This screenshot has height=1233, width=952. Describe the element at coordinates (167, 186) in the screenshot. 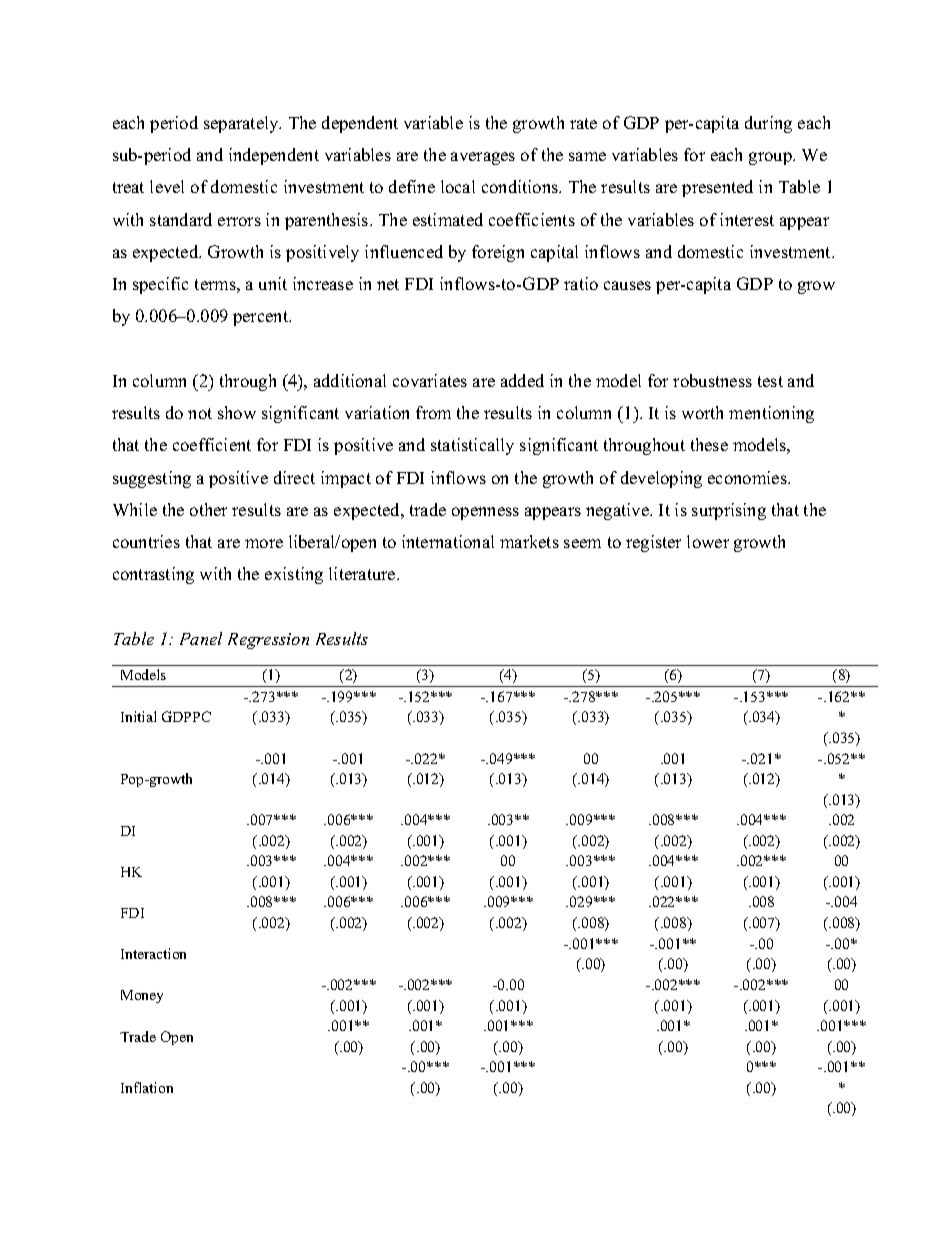

I see `level` at that location.
